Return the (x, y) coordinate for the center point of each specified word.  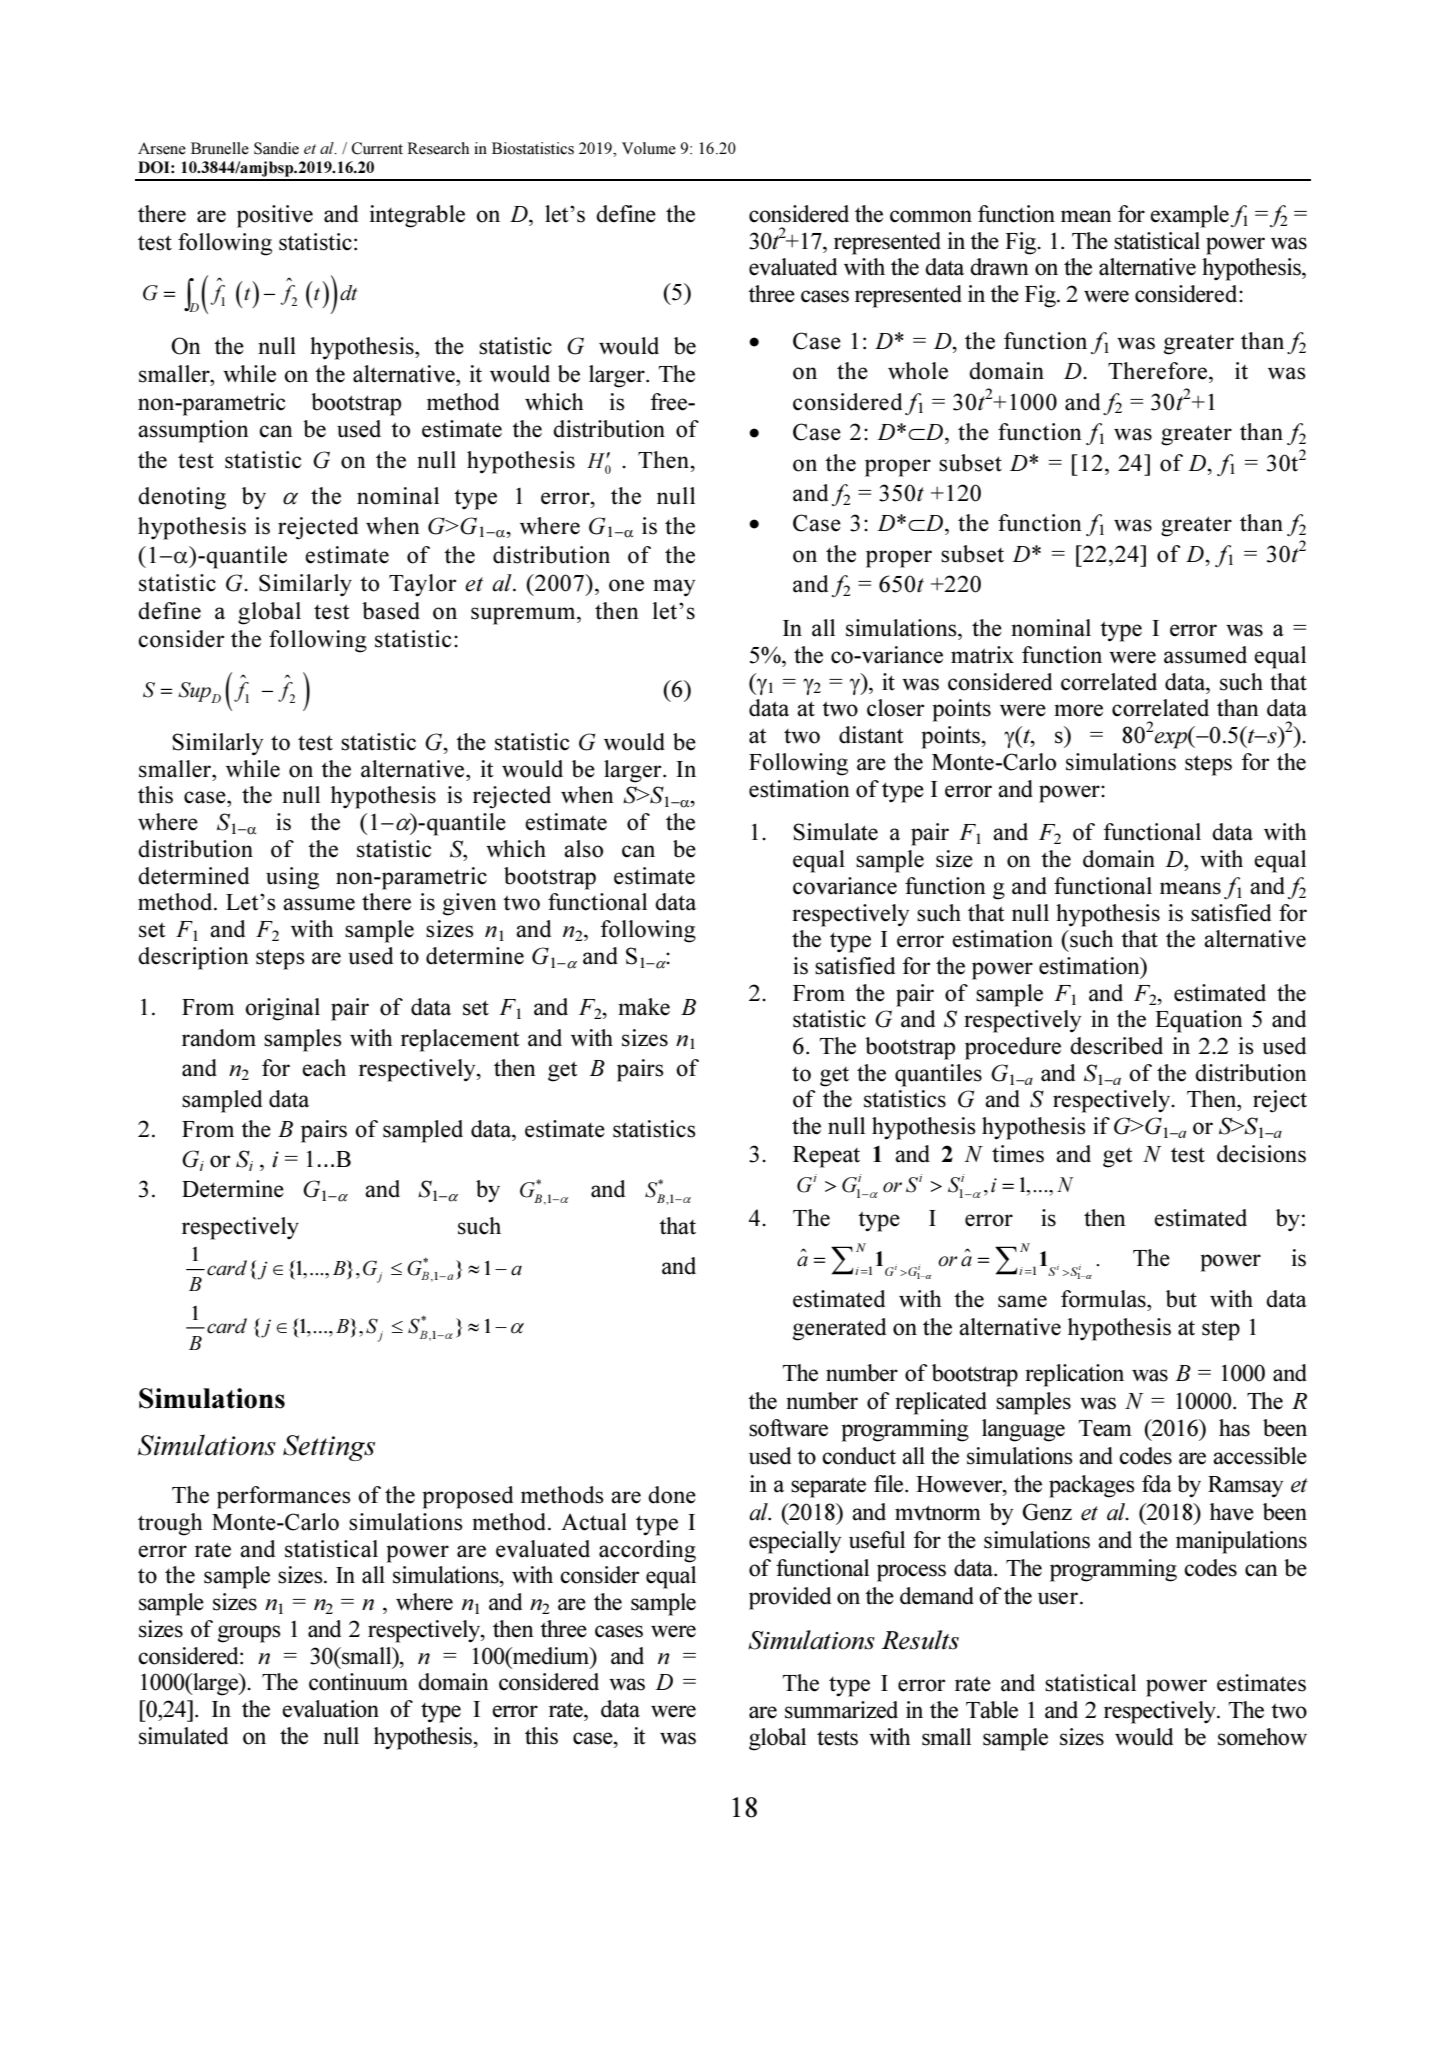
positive (275, 216)
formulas (1104, 1299)
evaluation (330, 1709)
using (292, 878)
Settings (329, 1448)
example (1189, 216)
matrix (982, 655)
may (674, 588)
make (644, 1007)
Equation (1199, 1021)
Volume (649, 148)
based (391, 611)
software (788, 1428)
